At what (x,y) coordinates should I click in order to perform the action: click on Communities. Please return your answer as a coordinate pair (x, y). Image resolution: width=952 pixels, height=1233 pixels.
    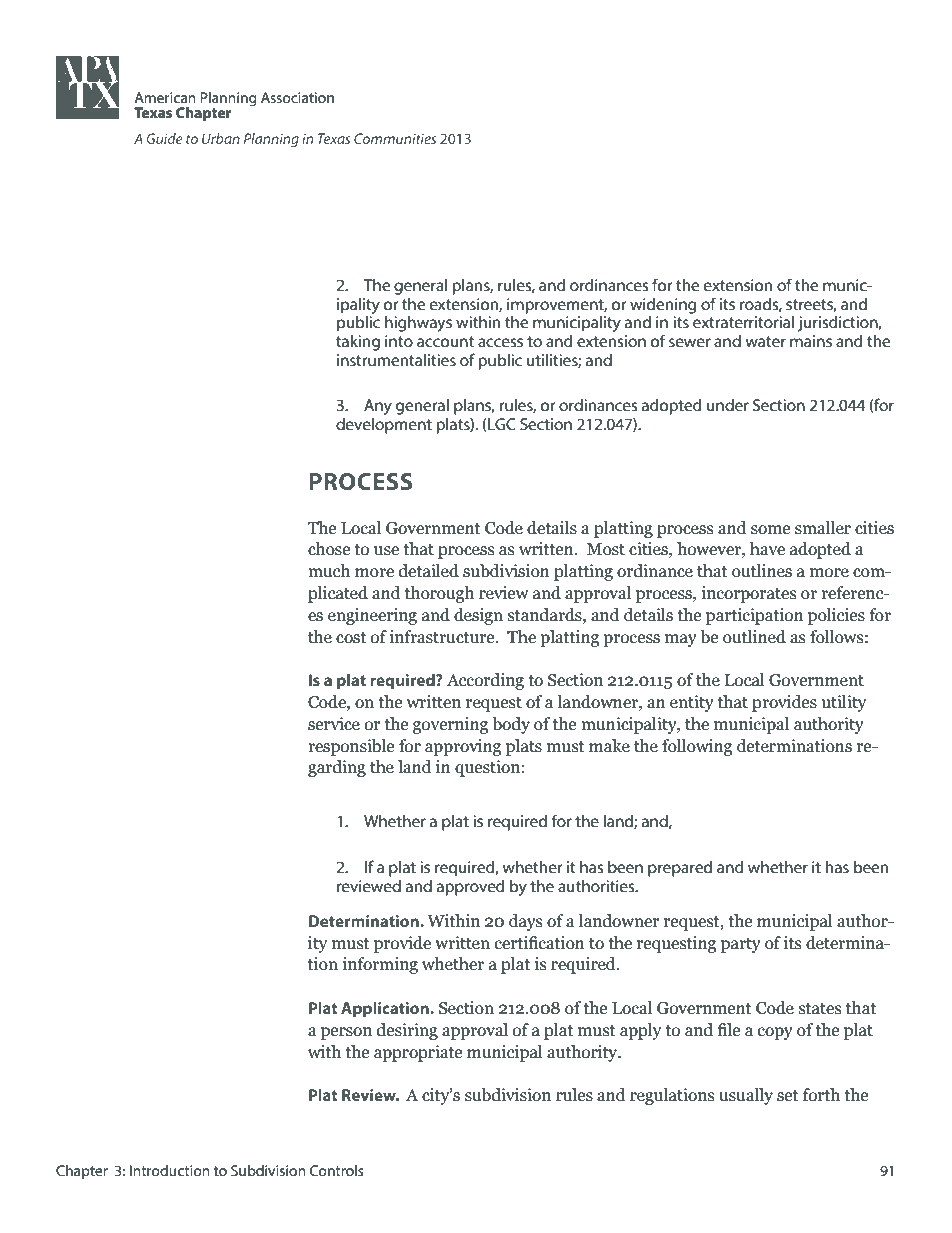
    Looking at the image, I should click on (395, 138).
